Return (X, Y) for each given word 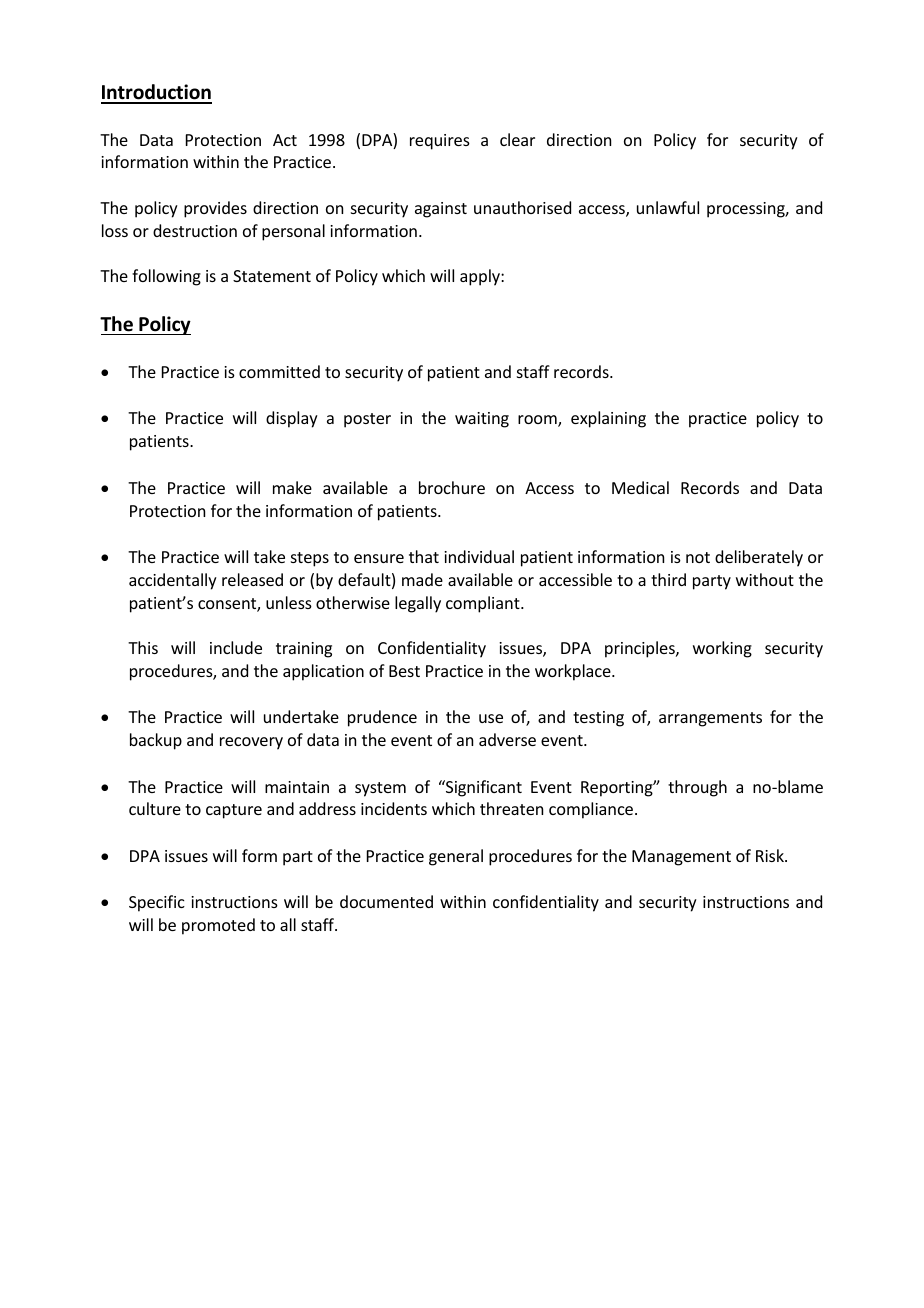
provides (215, 209)
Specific (157, 903)
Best (404, 671)
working (722, 649)
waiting (482, 420)
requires (440, 142)
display (292, 419)
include (236, 647)
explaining (608, 419)
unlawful (668, 207)
